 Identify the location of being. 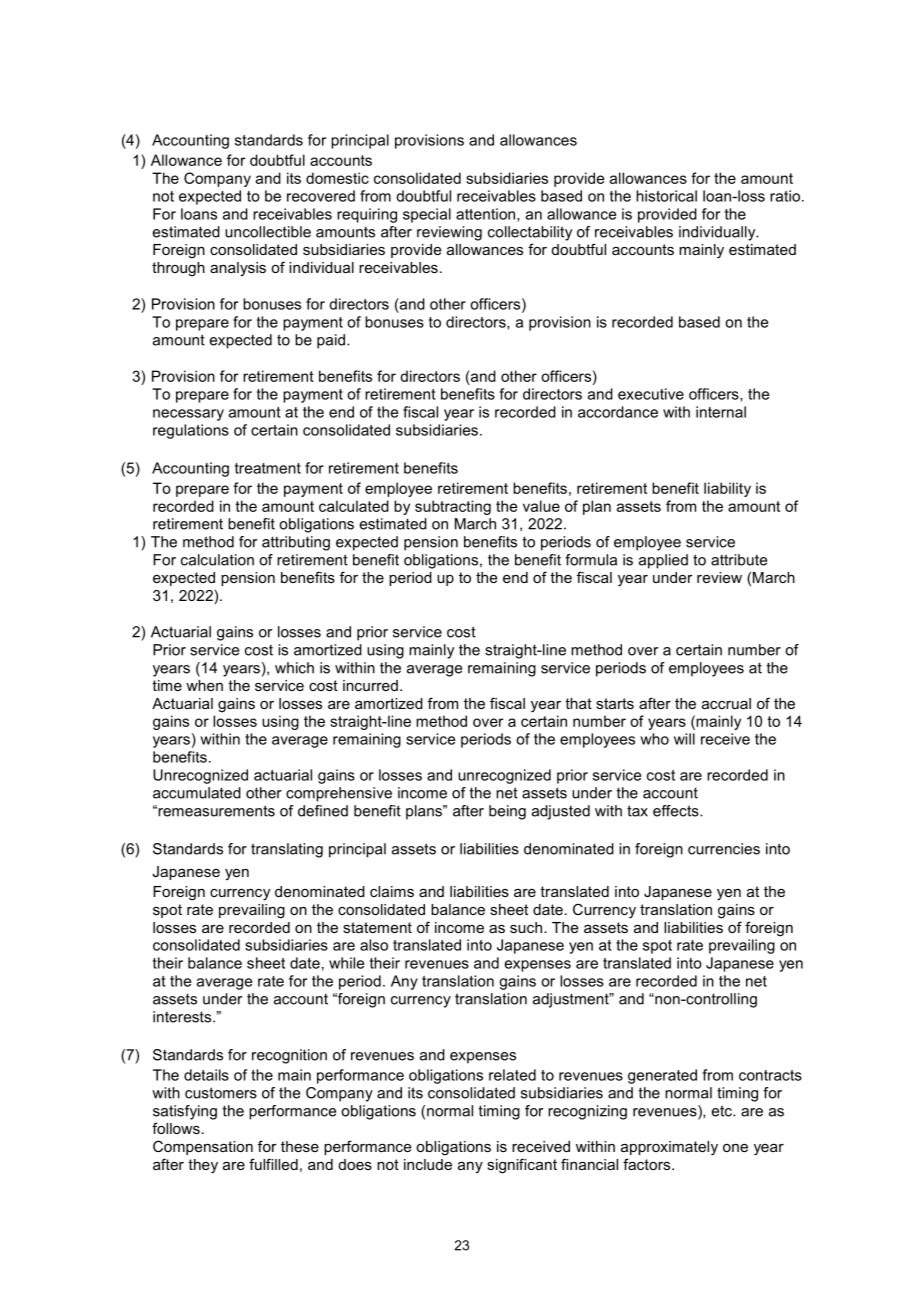
(507, 812).
